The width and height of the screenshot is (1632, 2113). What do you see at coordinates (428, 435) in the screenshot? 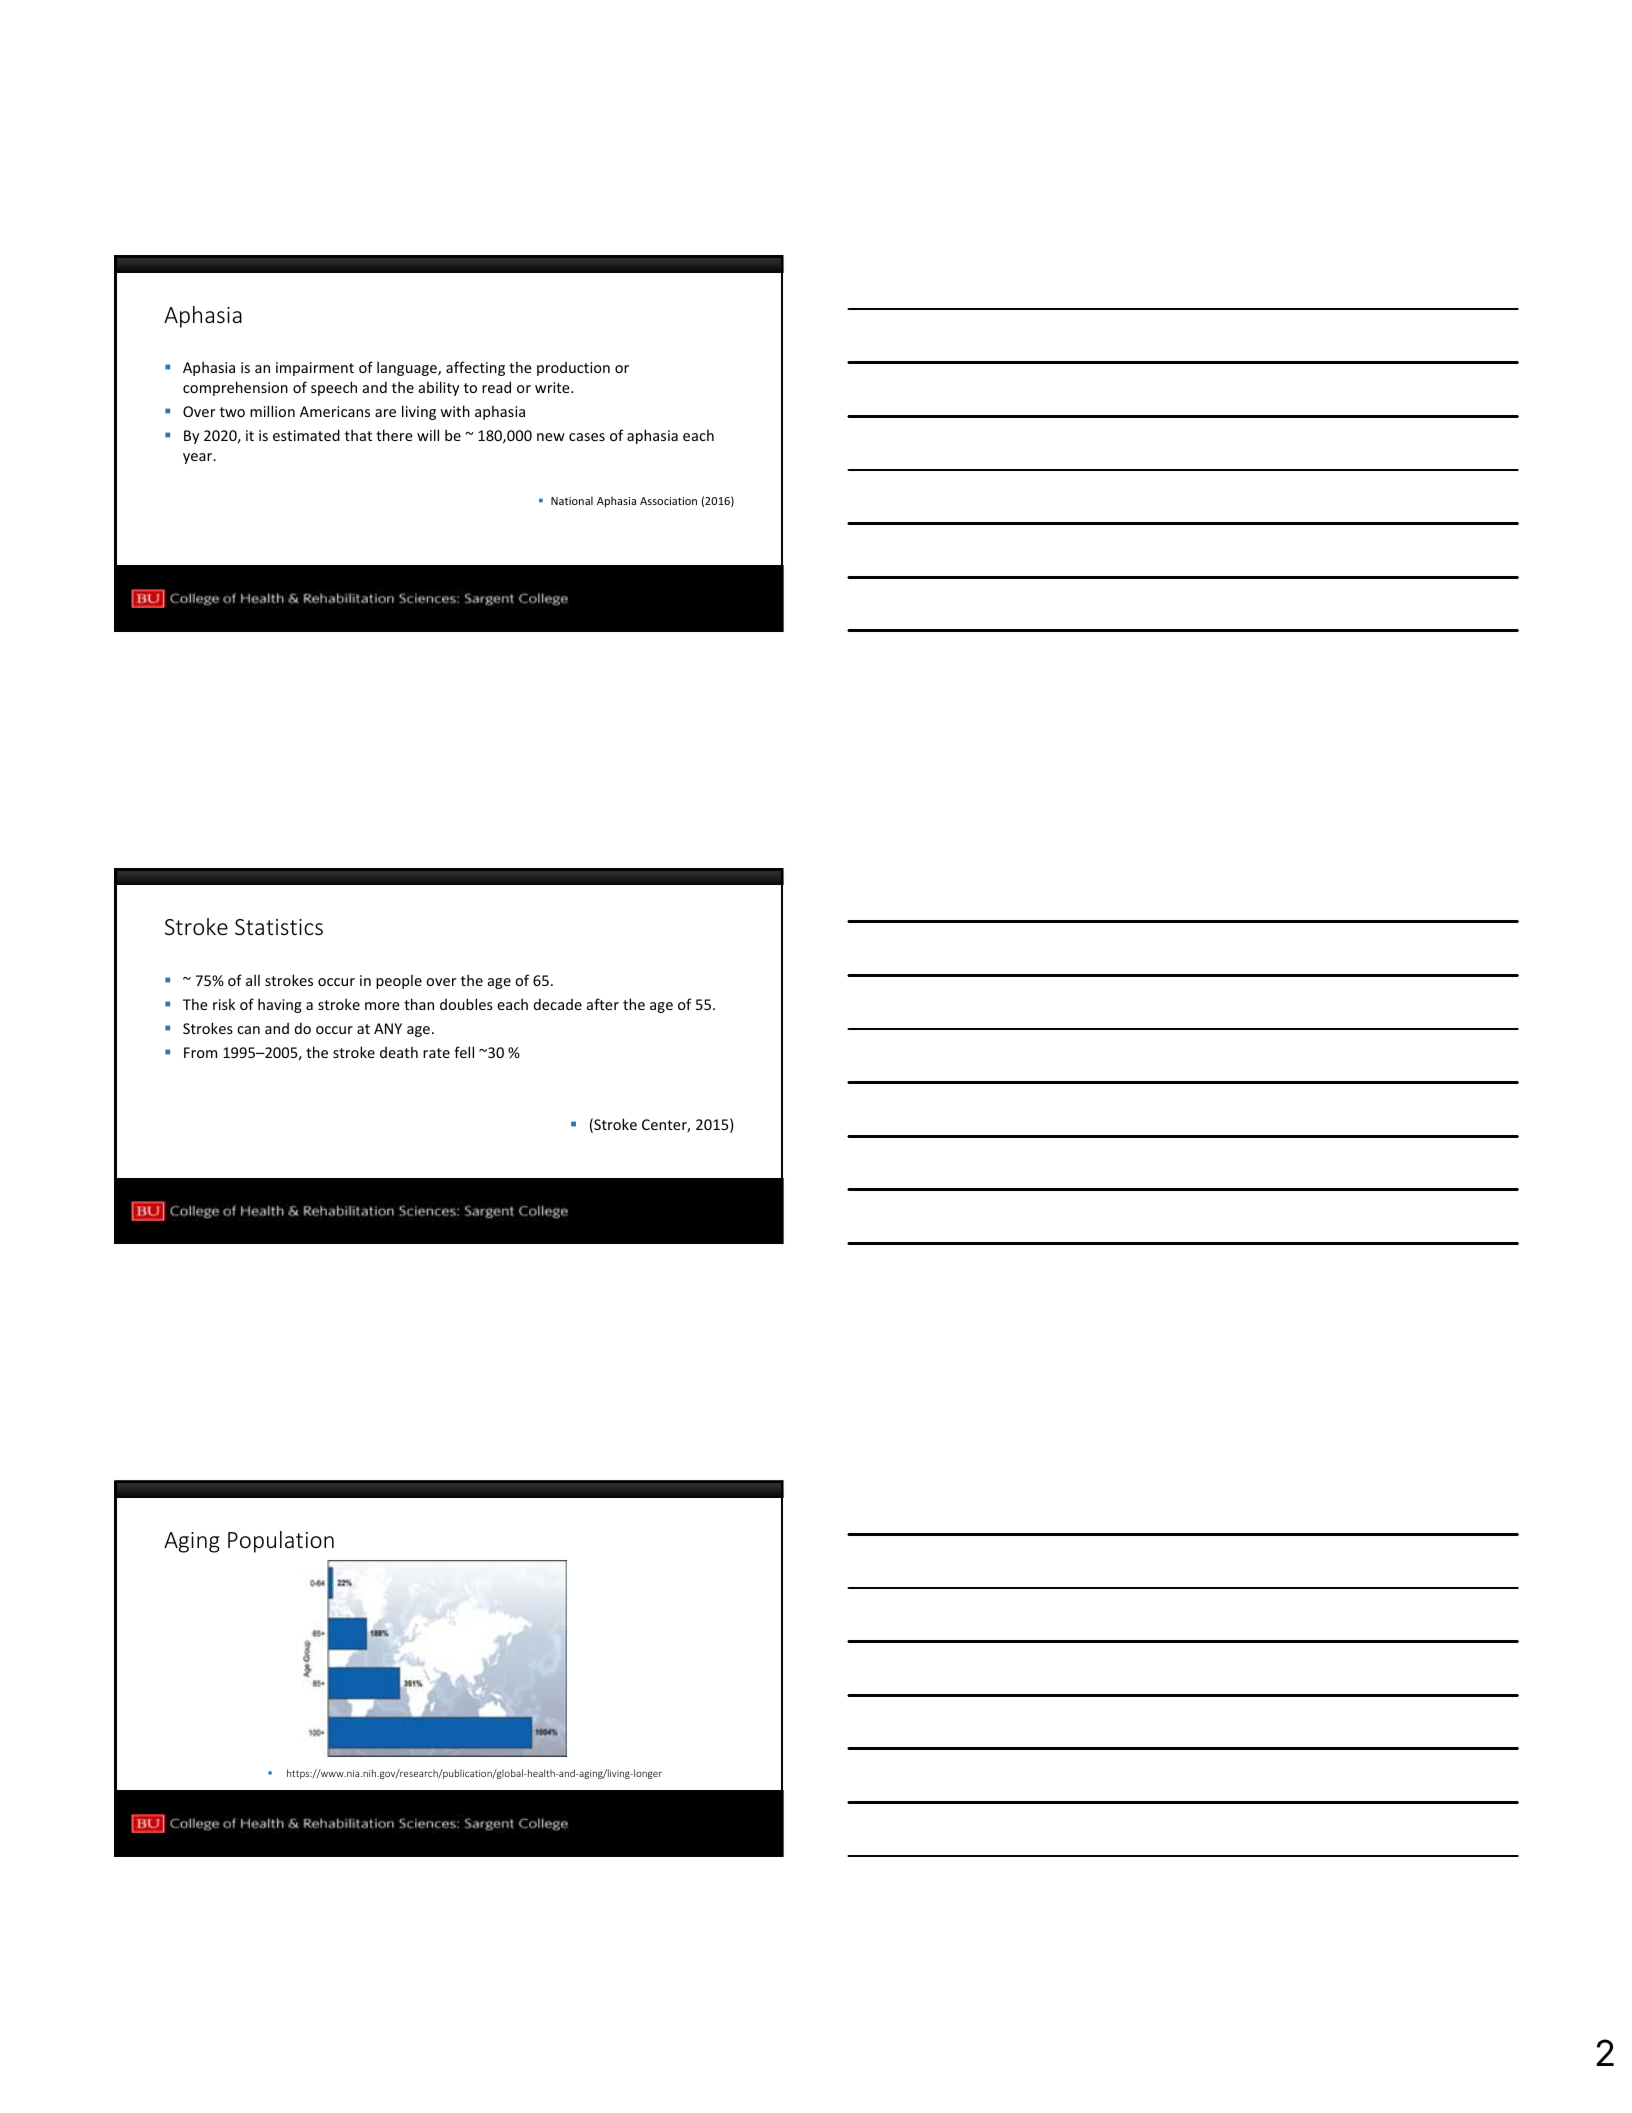
I see `will` at bounding box center [428, 435].
